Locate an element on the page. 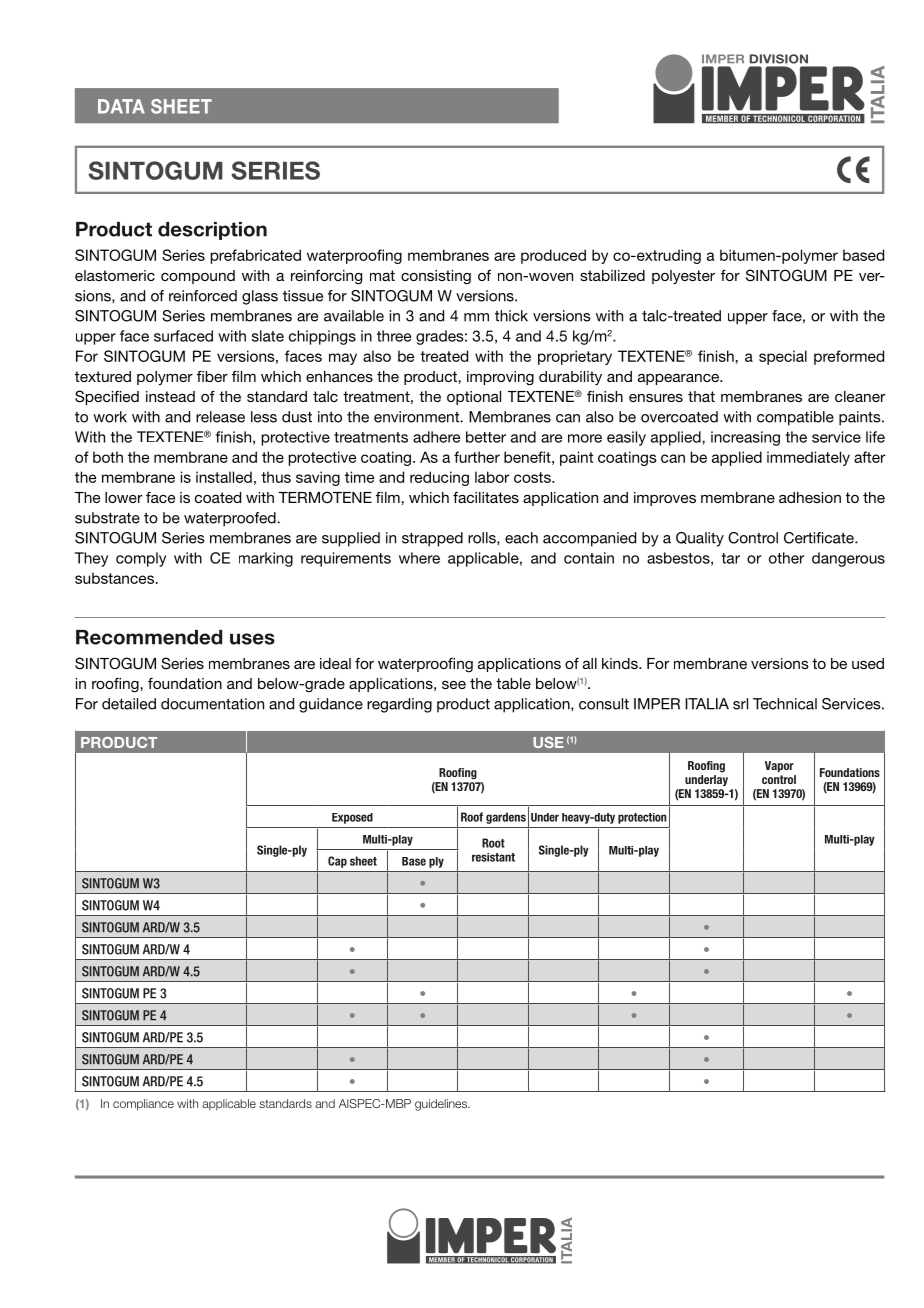 The width and height of the image is (924, 1308). polyester is located at coordinates (683, 277).
